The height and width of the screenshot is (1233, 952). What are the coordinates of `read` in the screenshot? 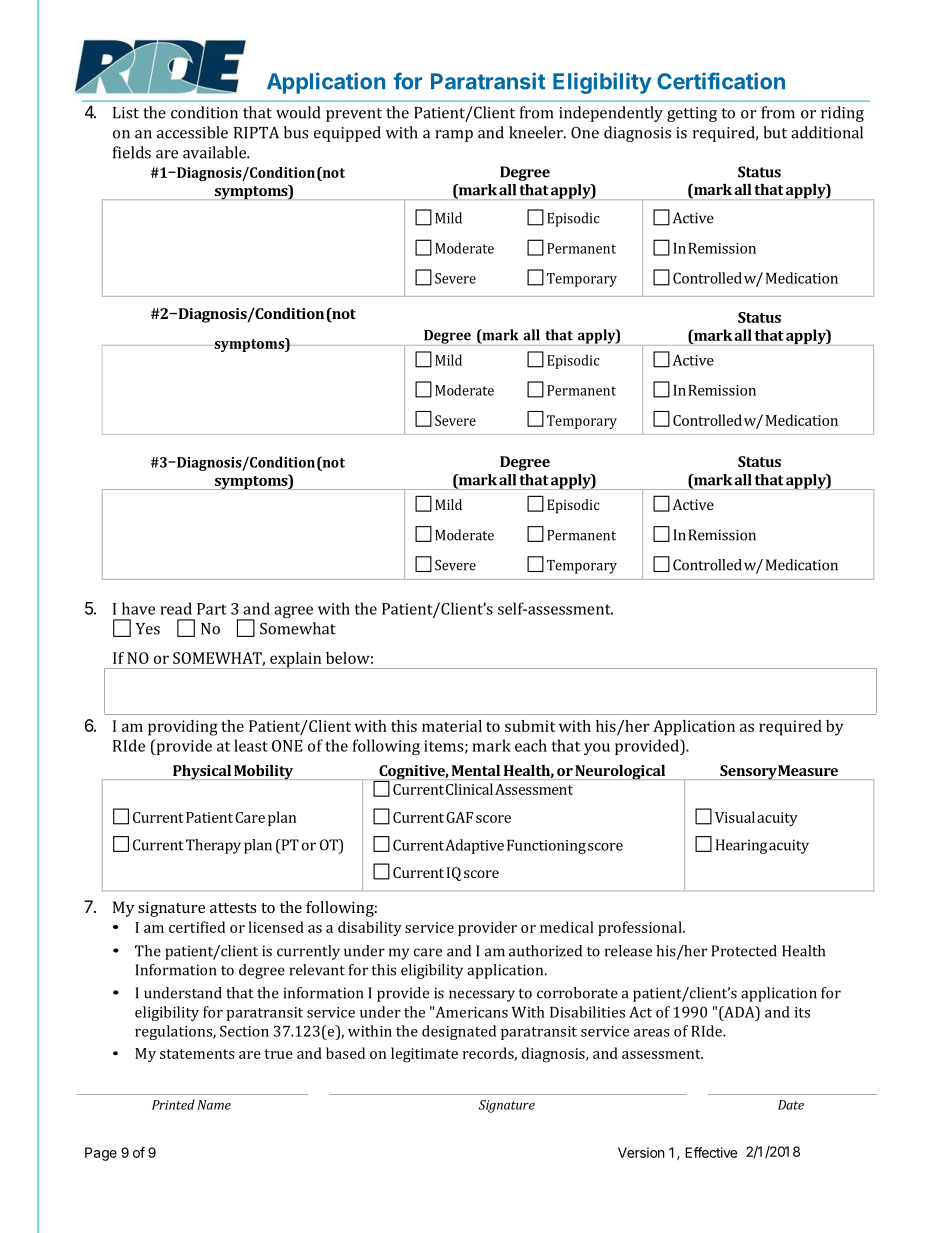 It's located at (176, 608).
